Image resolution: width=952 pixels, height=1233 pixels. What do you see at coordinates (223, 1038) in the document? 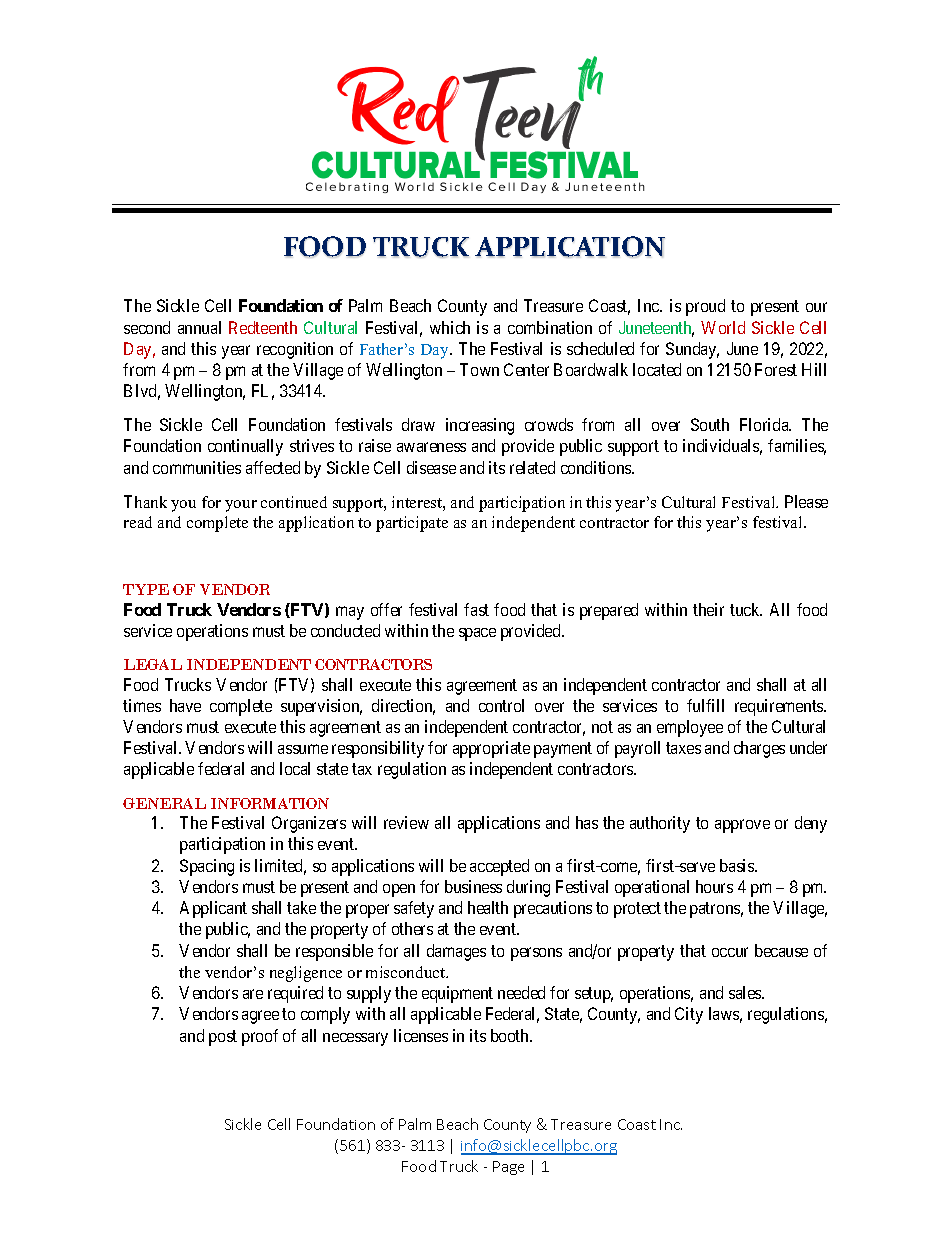
I see `post` at bounding box center [223, 1038].
